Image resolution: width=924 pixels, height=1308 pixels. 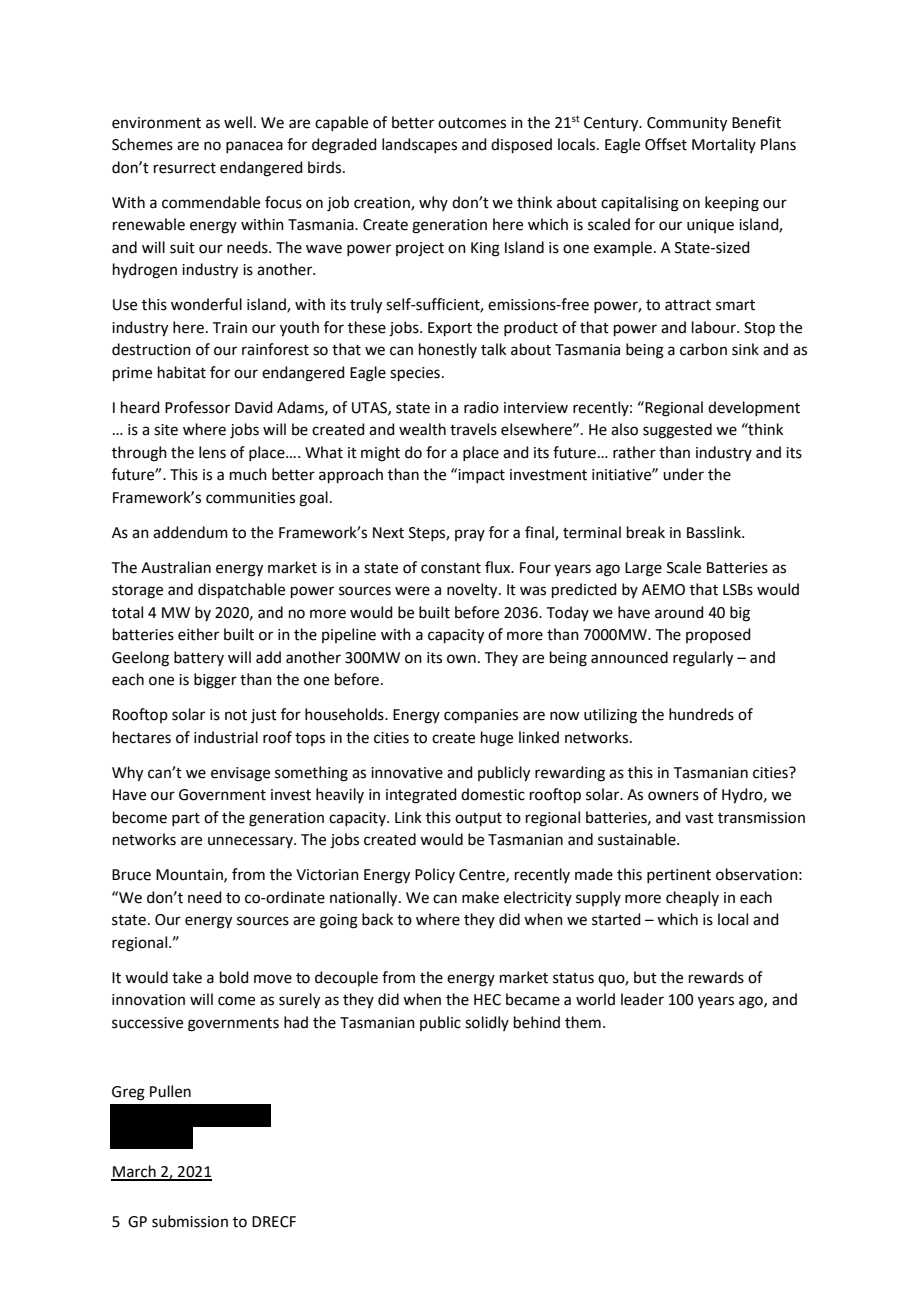 What do you see at coordinates (215, 681) in the image?
I see `bigger` at bounding box center [215, 681].
